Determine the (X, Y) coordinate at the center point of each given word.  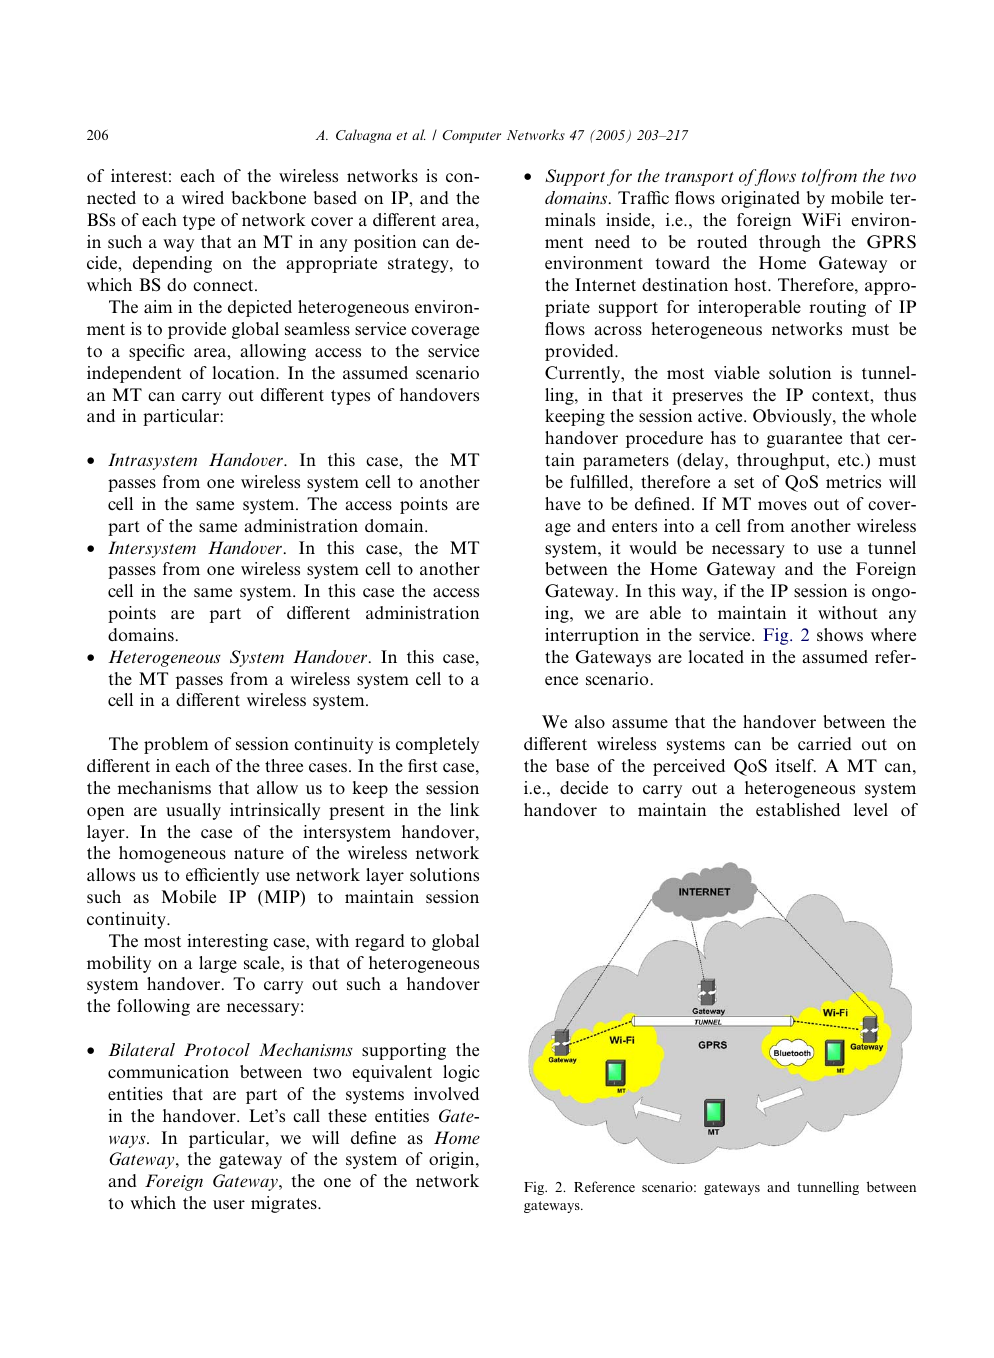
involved (446, 1093)
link (464, 809)
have (563, 503)
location (244, 372)
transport (699, 179)
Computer (472, 136)
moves (782, 506)
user (229, 1204)
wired (203, 197)
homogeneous (172, 854)
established (798, 810)
